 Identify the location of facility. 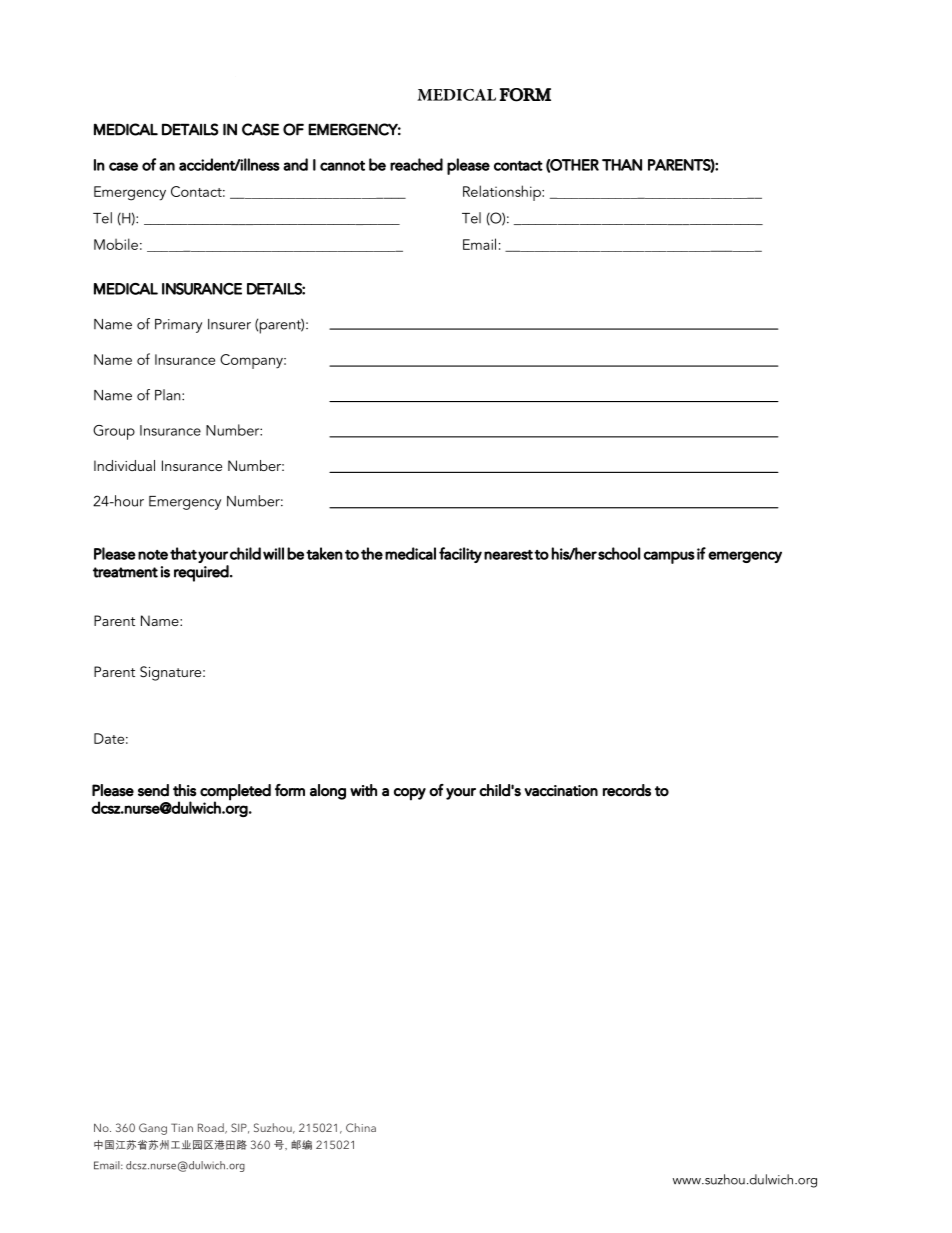
(460, 555).
